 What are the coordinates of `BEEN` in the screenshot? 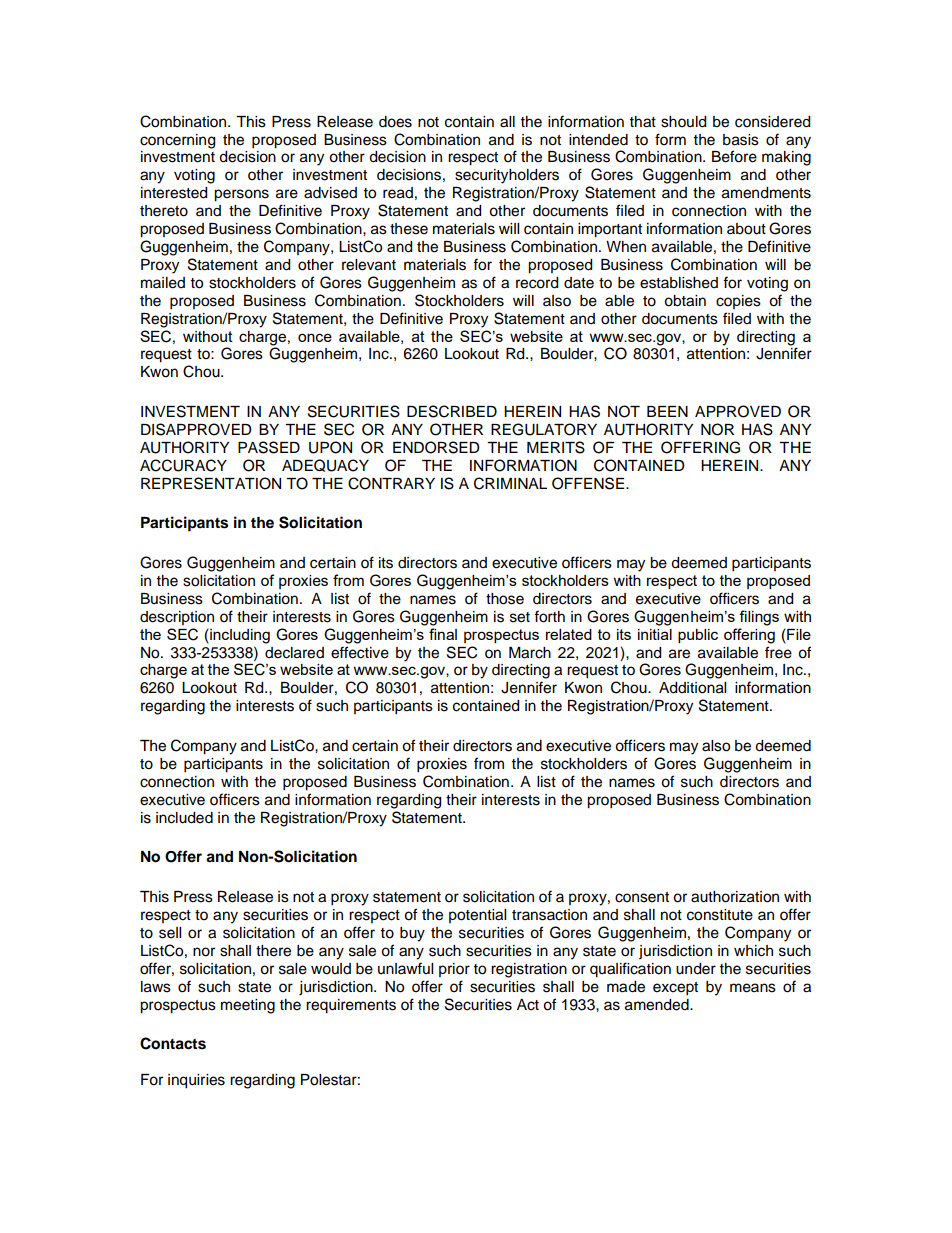 It's located at (667, 411).
